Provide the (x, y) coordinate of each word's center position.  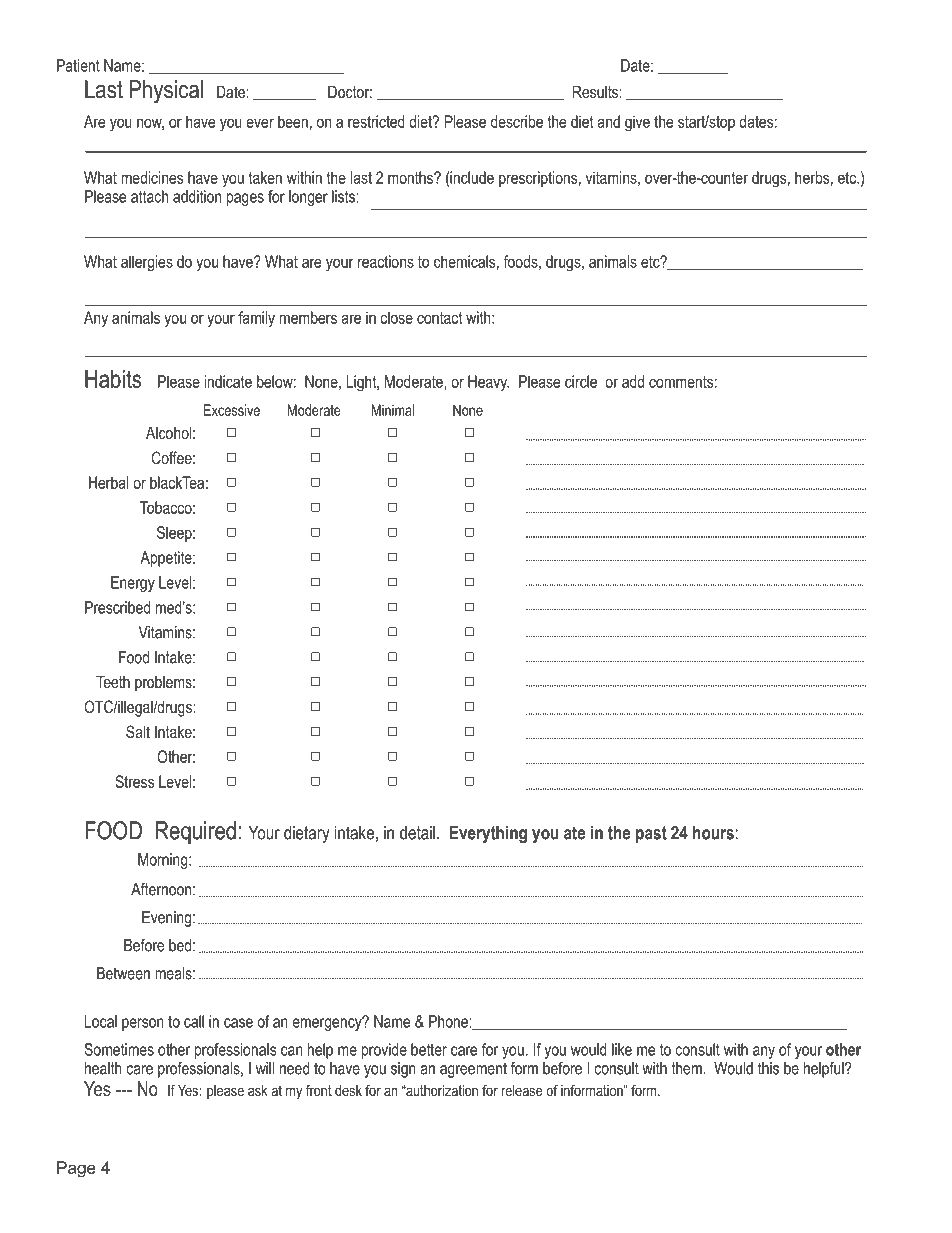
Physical (166, 92)
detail (417, 833)
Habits (113, 379)
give (637, 123)
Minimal (393, 410)
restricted (376, 121)
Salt (138, 732)
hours (713, 833)
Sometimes (119, 1049)
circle (581, 381)
